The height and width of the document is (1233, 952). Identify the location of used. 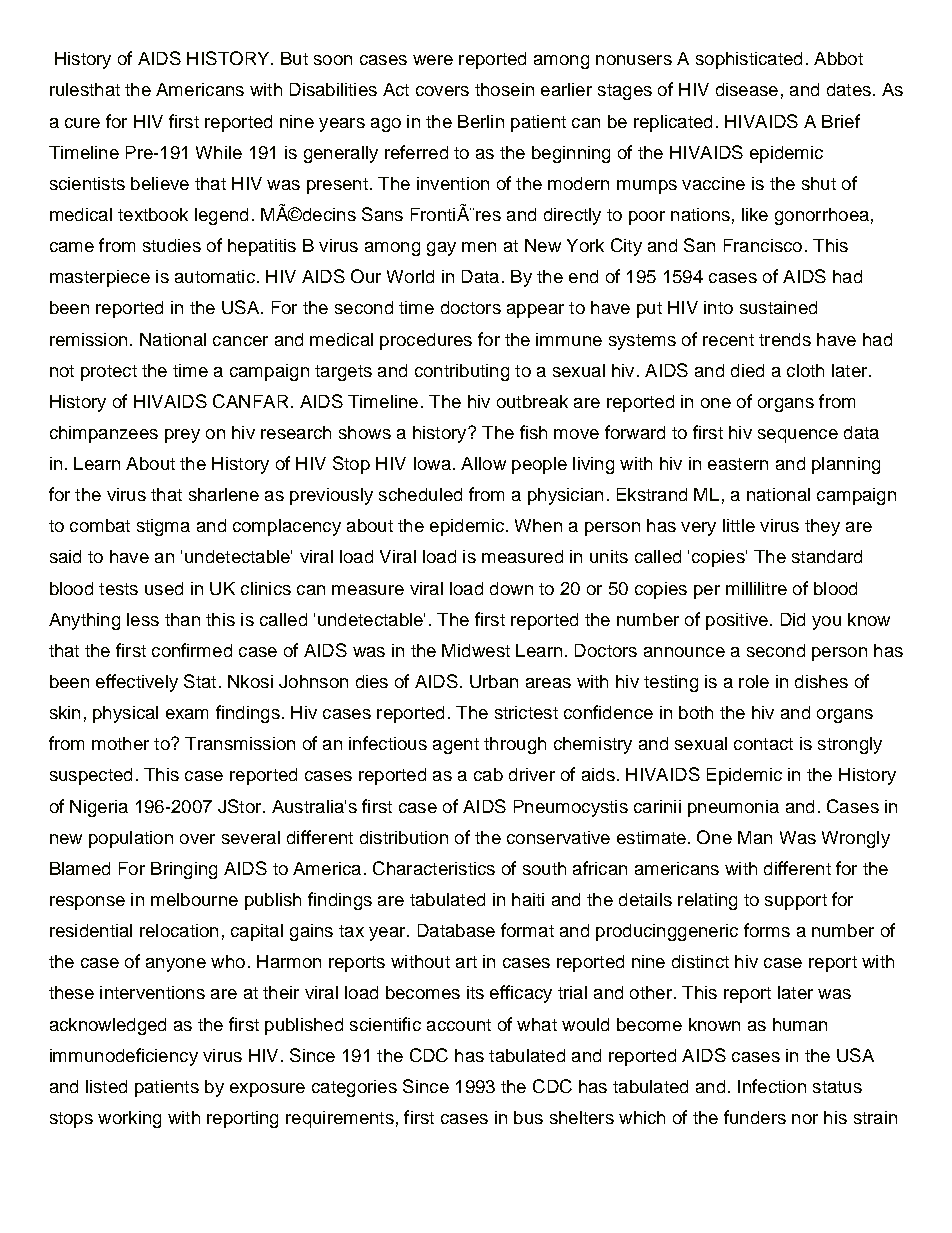
(164, 588).
